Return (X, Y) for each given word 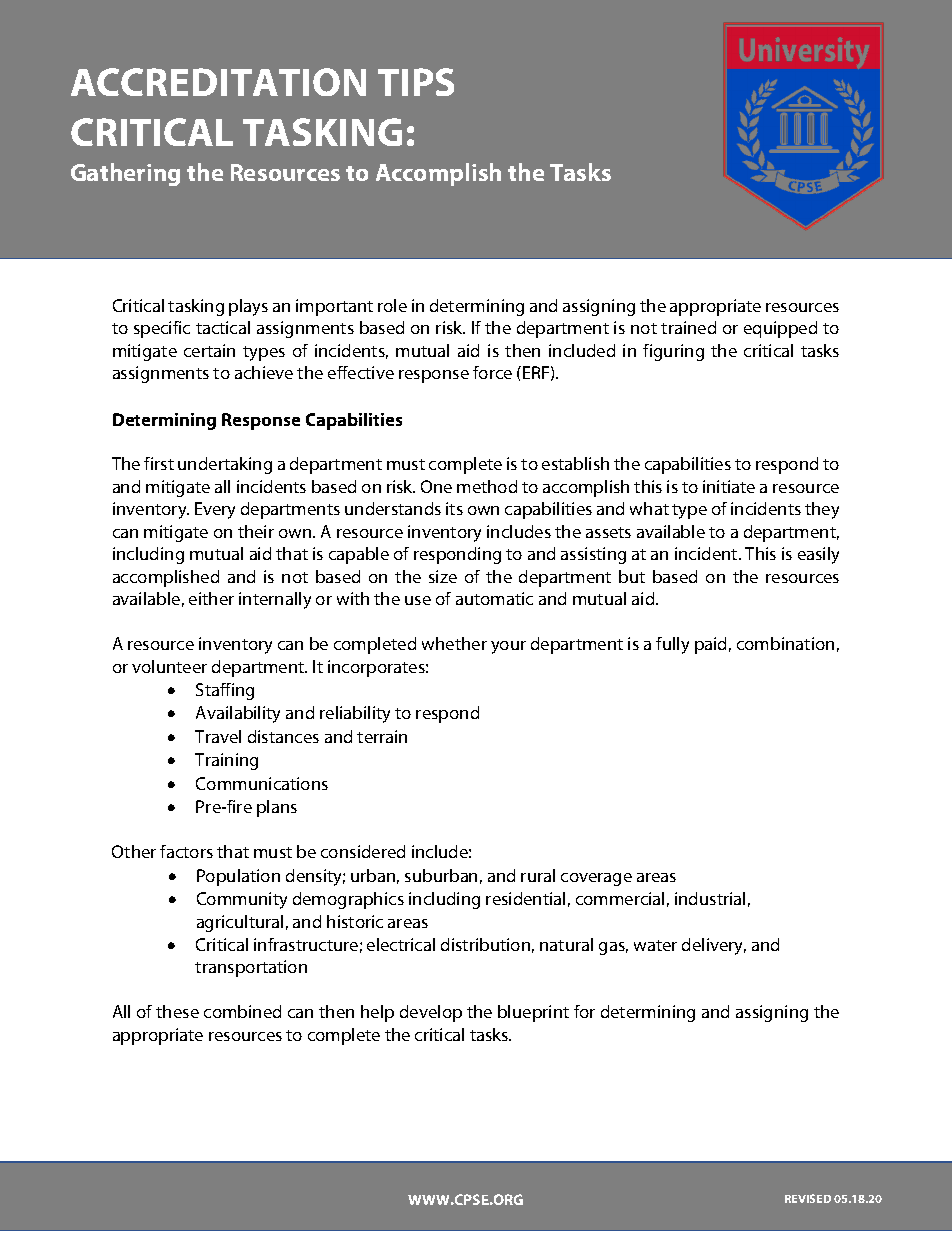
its (454, 508)
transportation (251, 968)
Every (215, 510)
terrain (382, 736)
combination (785, 643)
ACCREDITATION (218, 82)
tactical (223, 327)
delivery (714, 946)
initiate (729, 486)
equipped (780, 329)
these (177, 1011)
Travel (218, 736)
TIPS (416, 82)
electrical (401, 944)
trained (688, 327)
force (492, 372)
